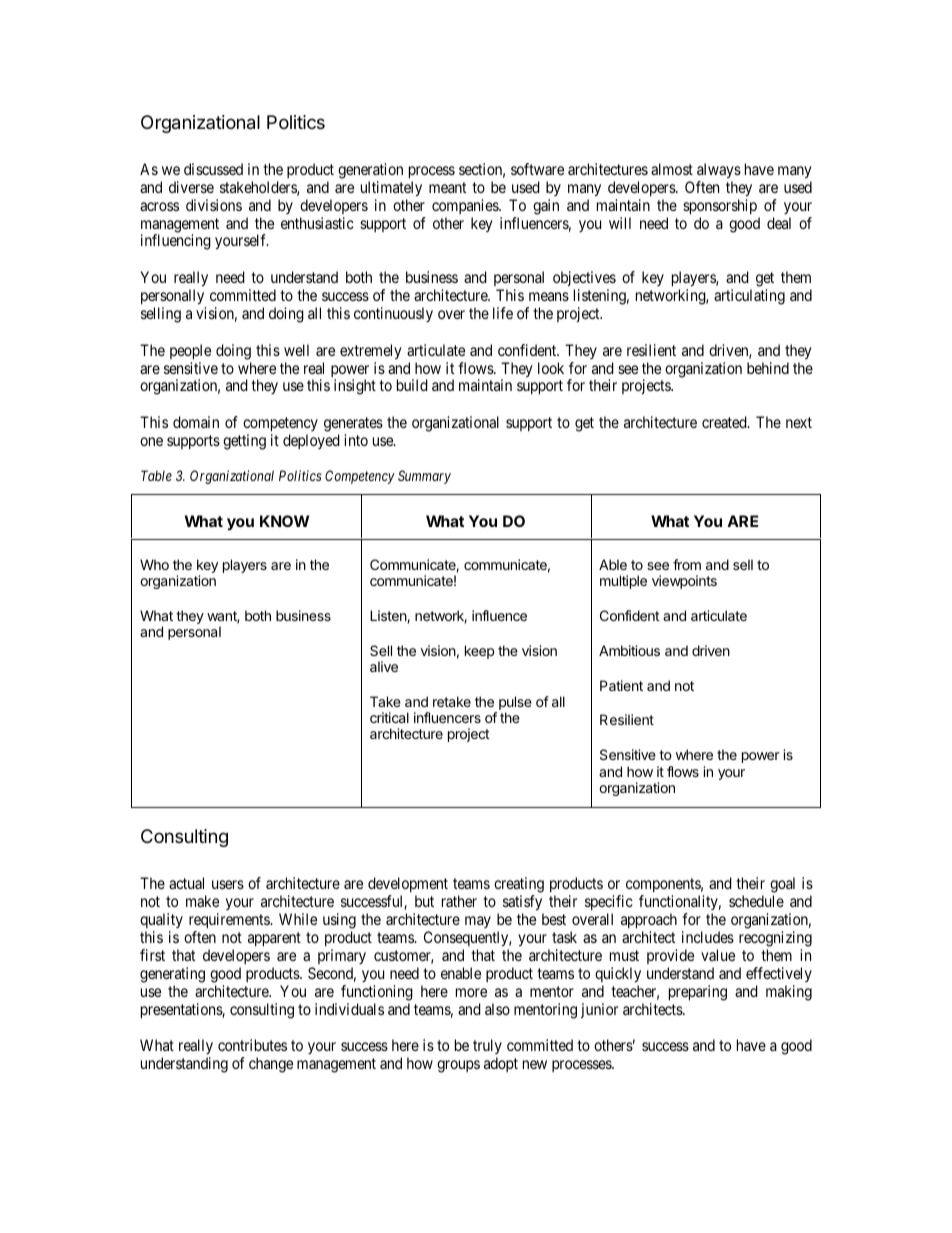 This document has height=1233, width=952. I want to click on Summary, so click(424, 477).
